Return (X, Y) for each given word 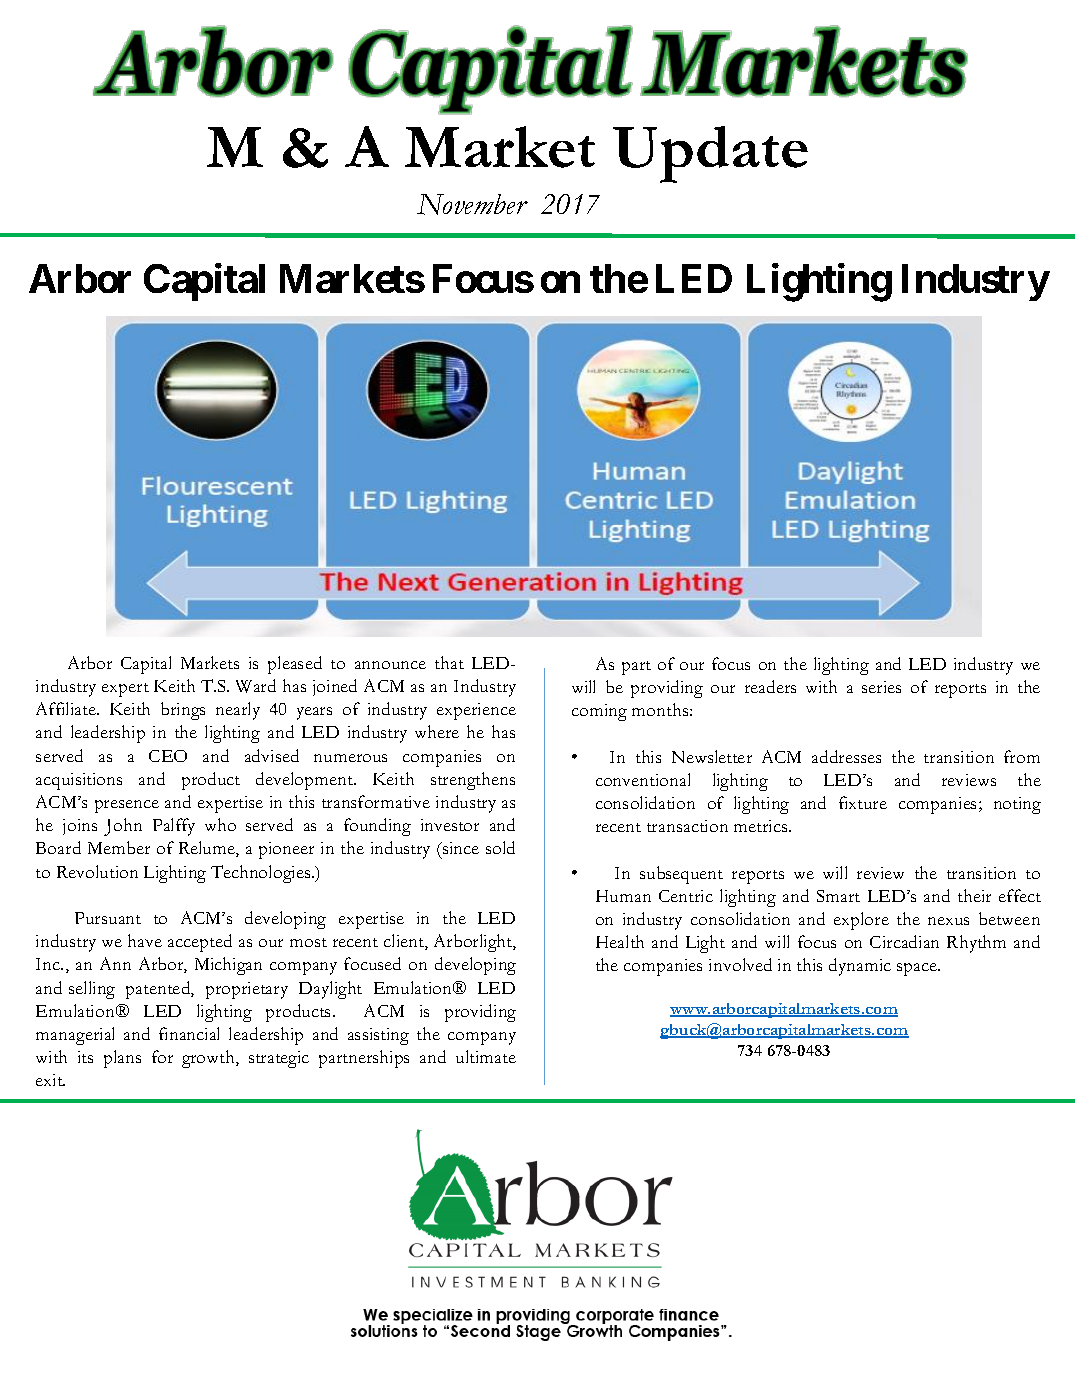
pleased (295, 665)
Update (710, 154)
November (472, 204)
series (881, 687)
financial (189, 1033)
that (449, 662)
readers (770, 686)
